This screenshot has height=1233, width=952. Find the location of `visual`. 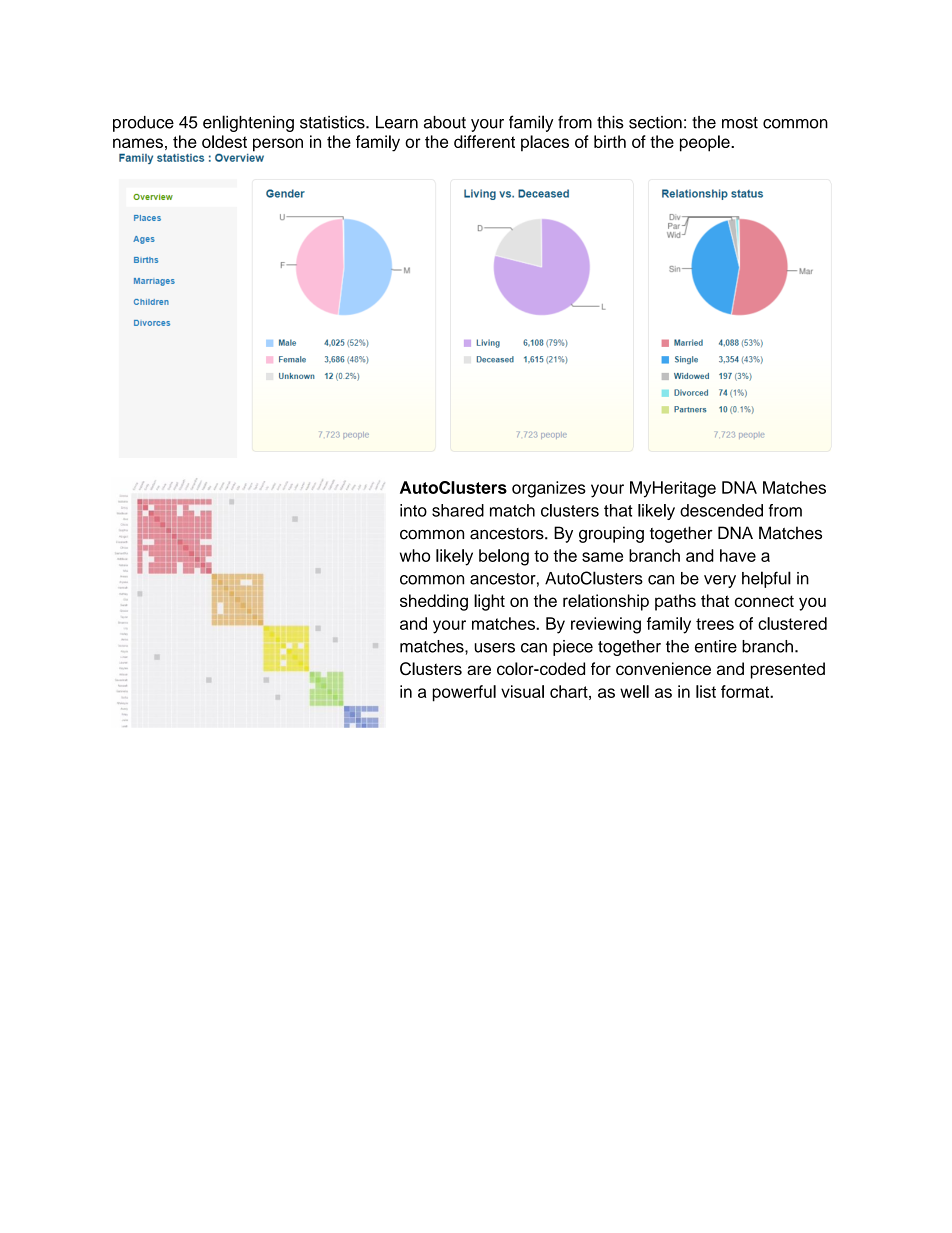

visual is located at coordinates (522, 691).
